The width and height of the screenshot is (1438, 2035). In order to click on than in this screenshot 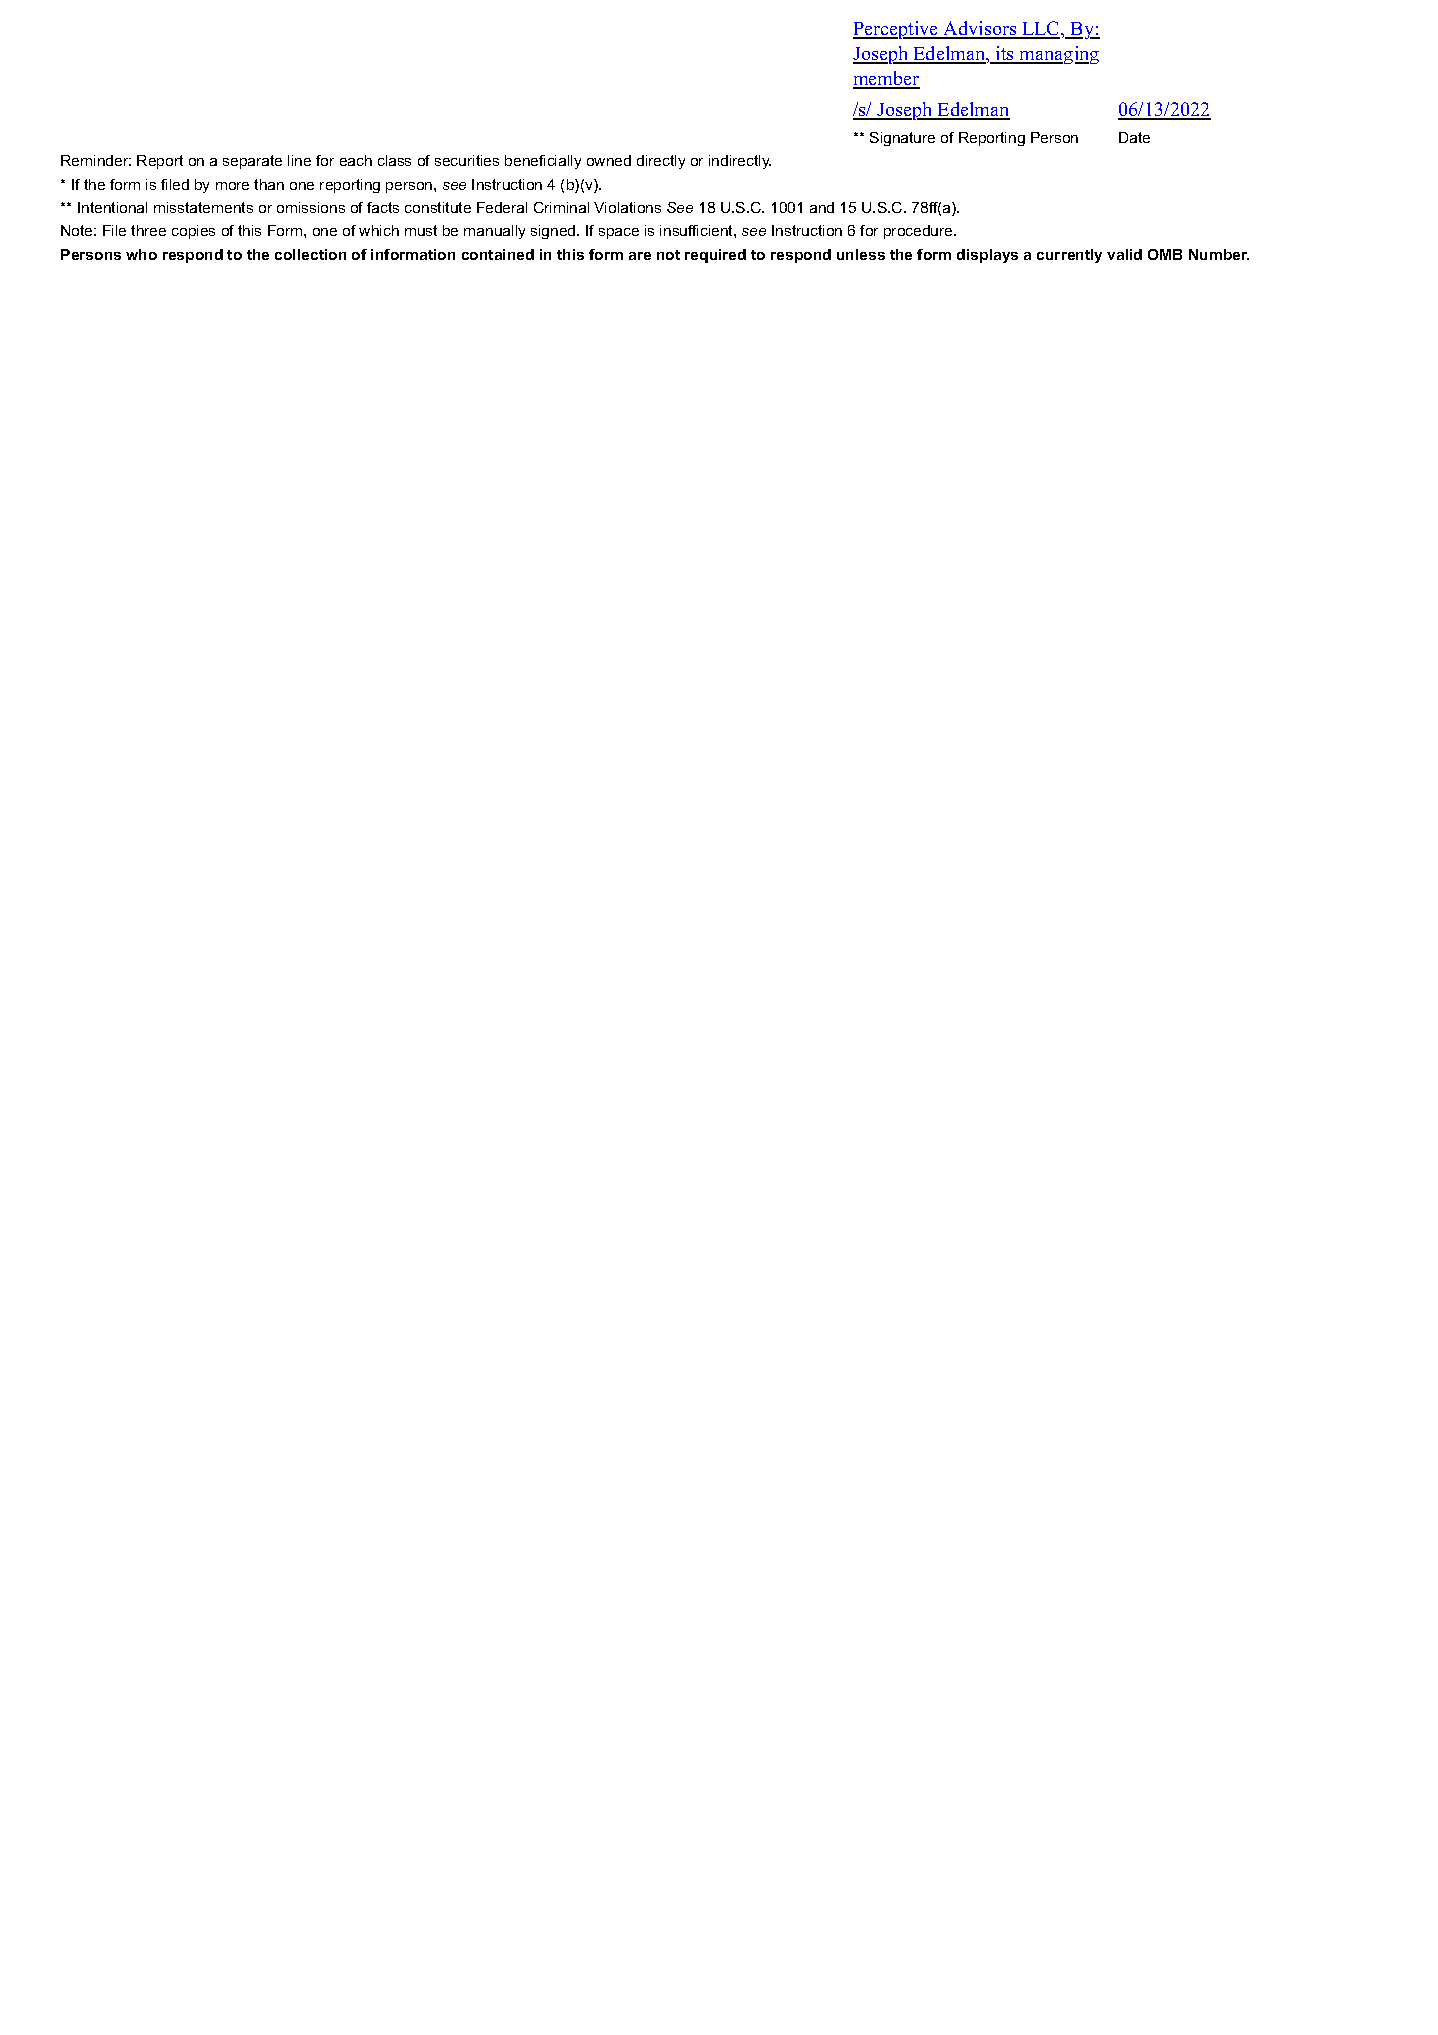, I will do `click(269, 184)`.
